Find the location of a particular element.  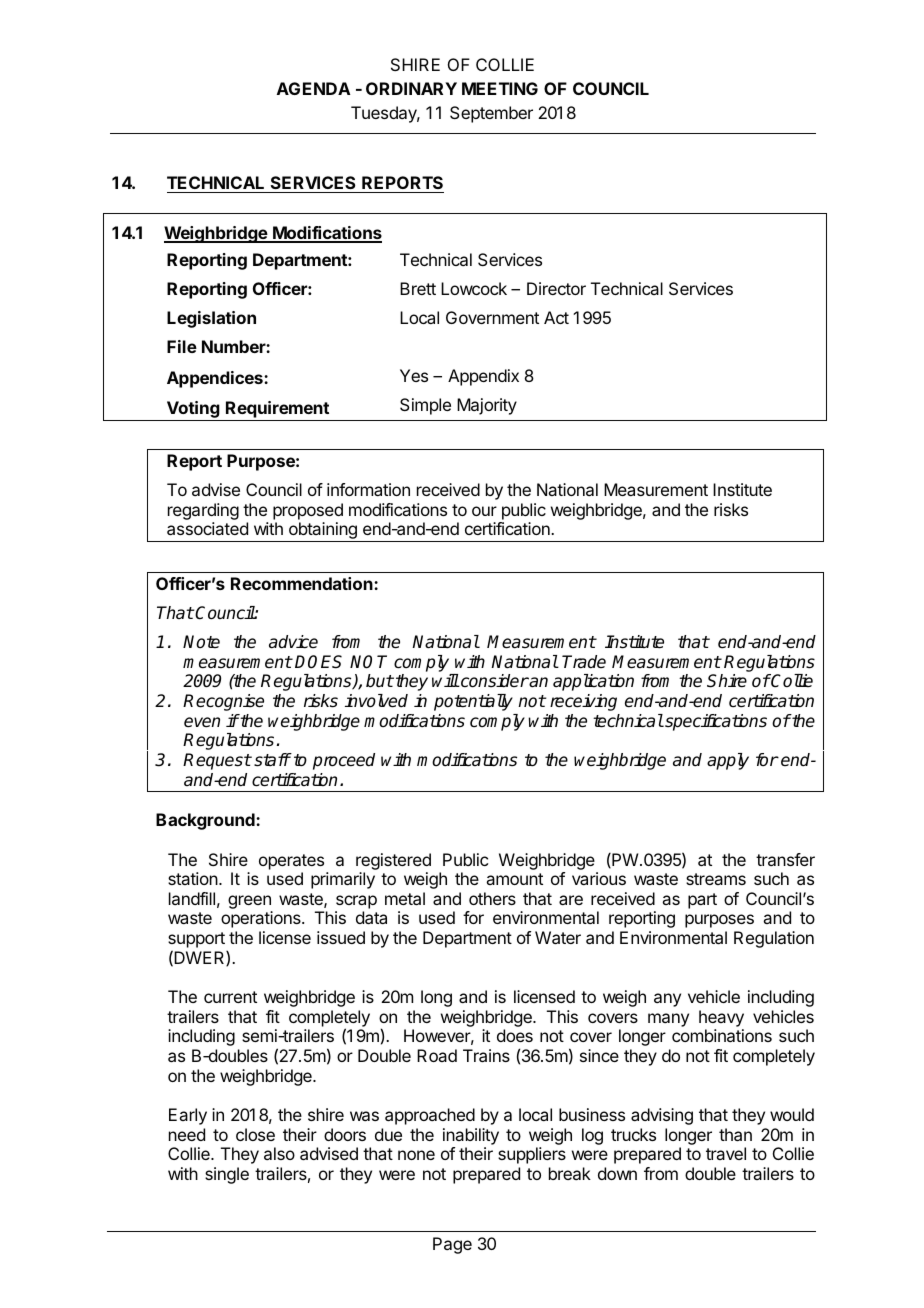

potentially is located at coordinates (473, 702).
